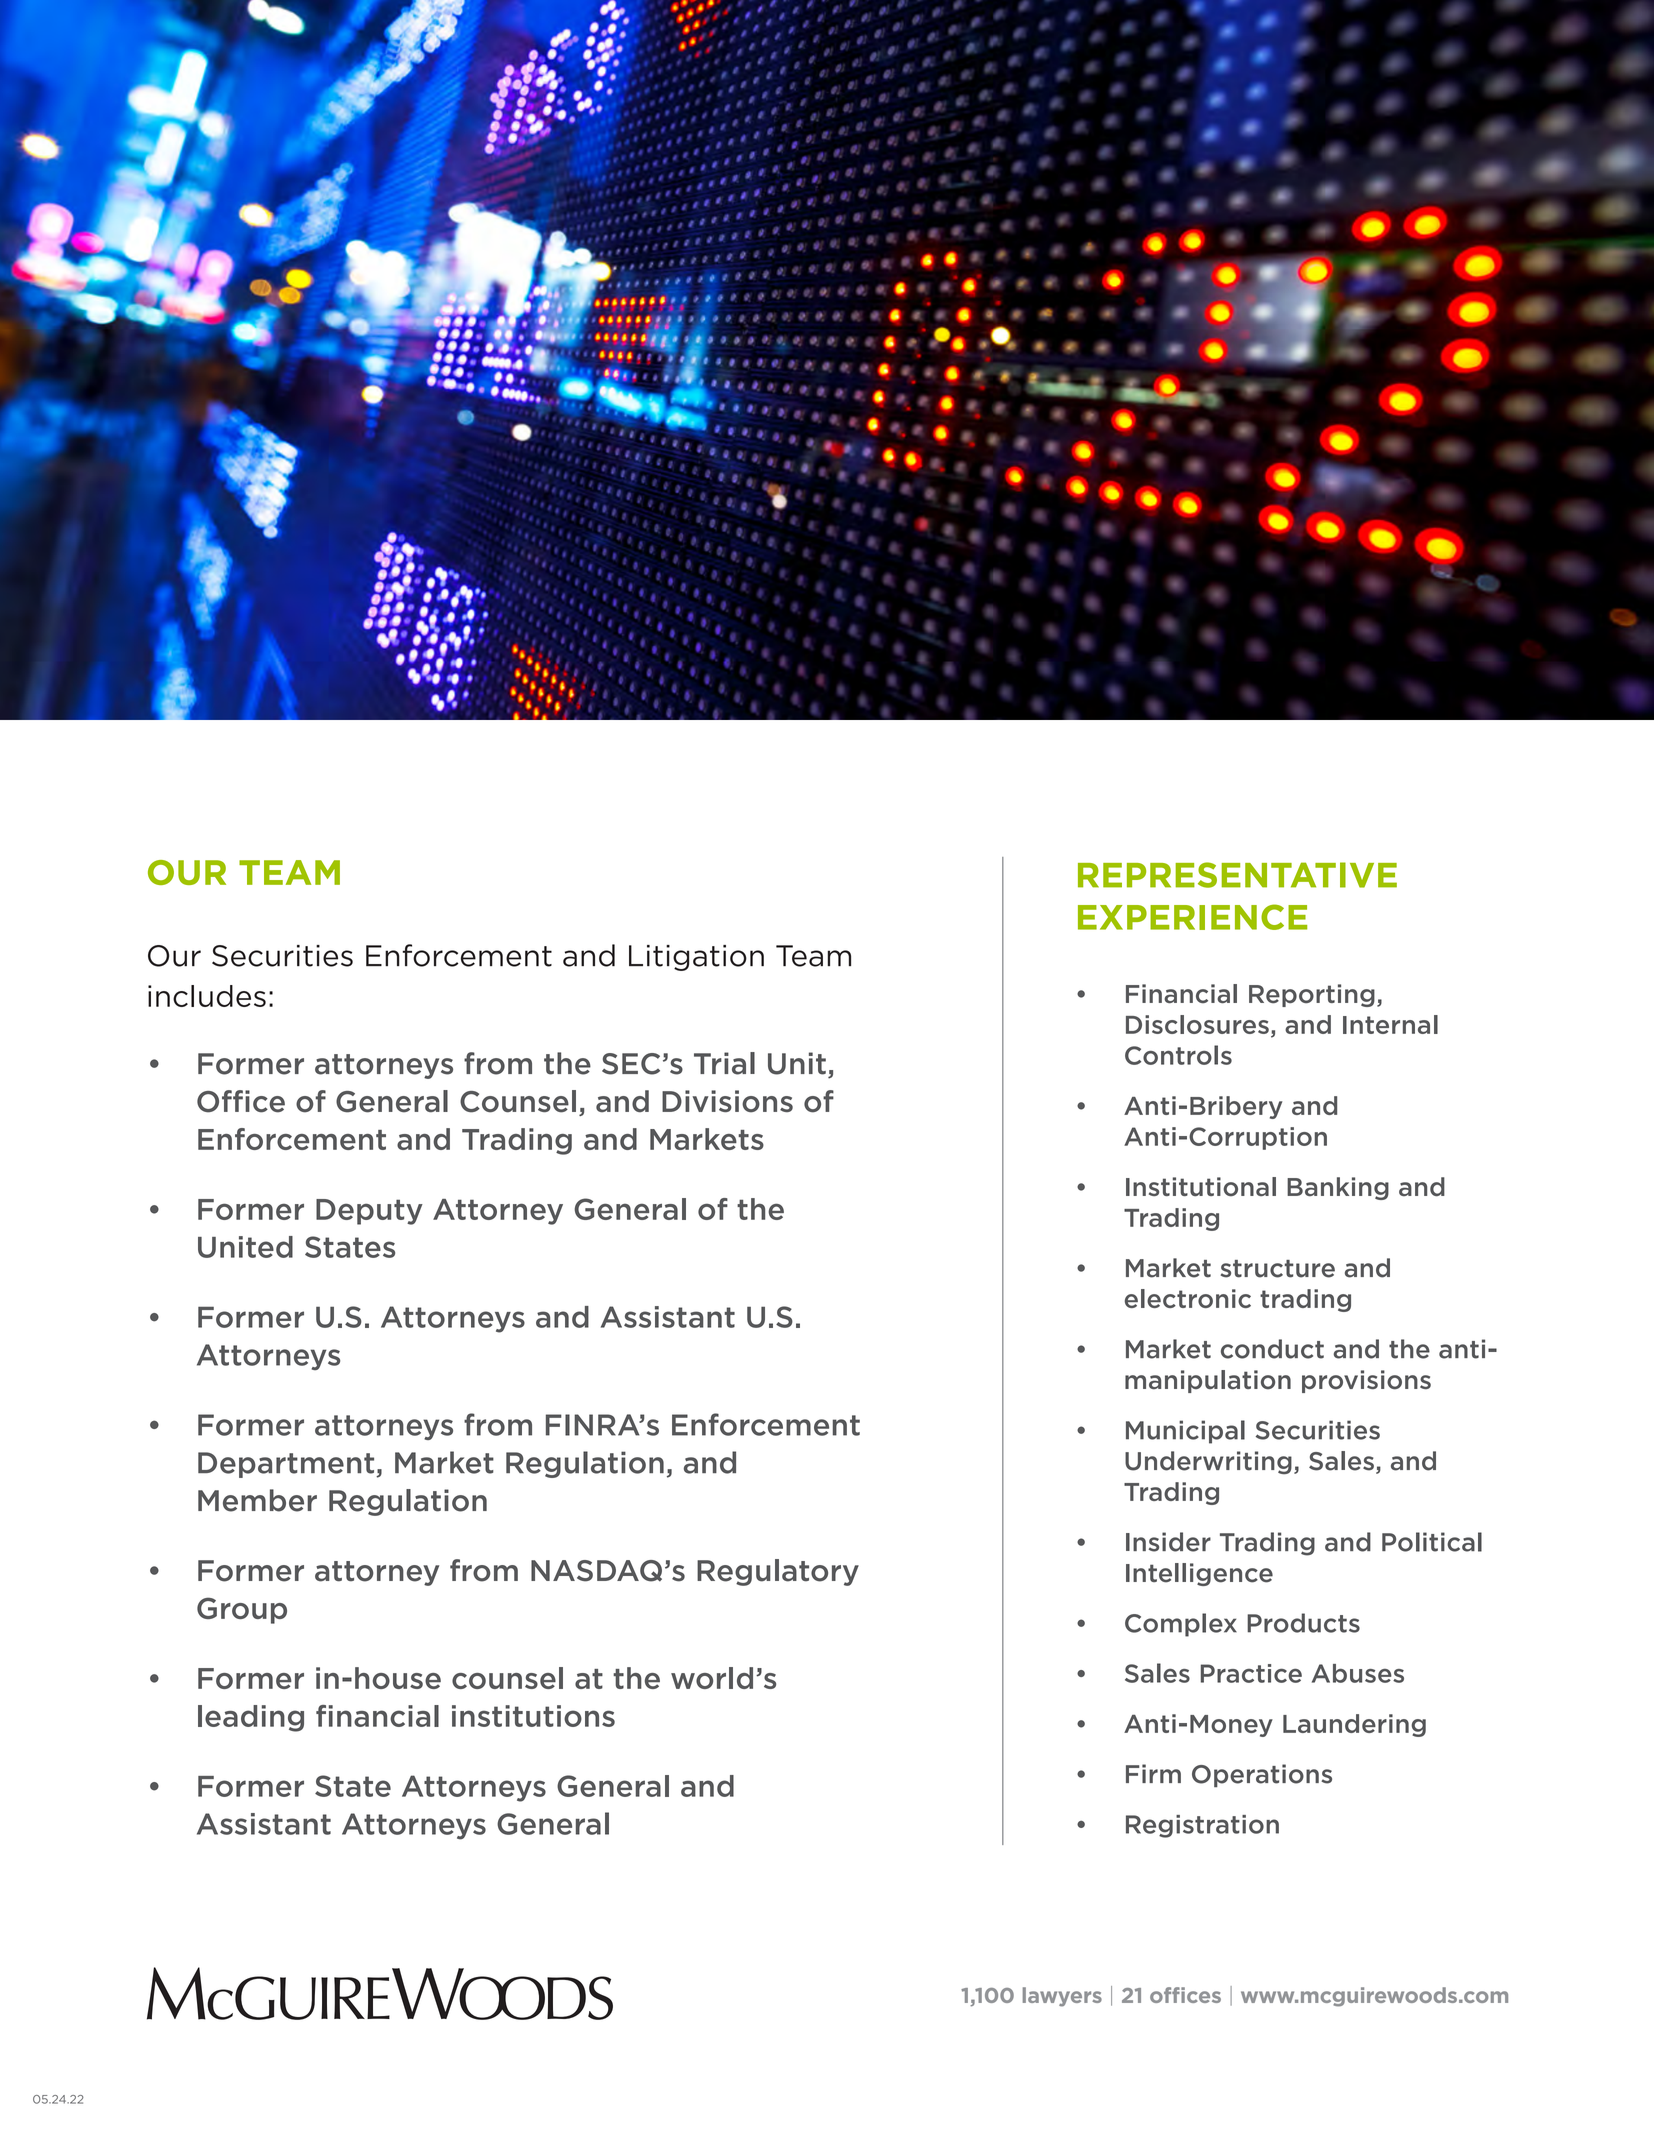 This page has width=1654, height=2141. Describe the element at coordinates (1202, 1826) in the page. I see `Registration` at that location.
